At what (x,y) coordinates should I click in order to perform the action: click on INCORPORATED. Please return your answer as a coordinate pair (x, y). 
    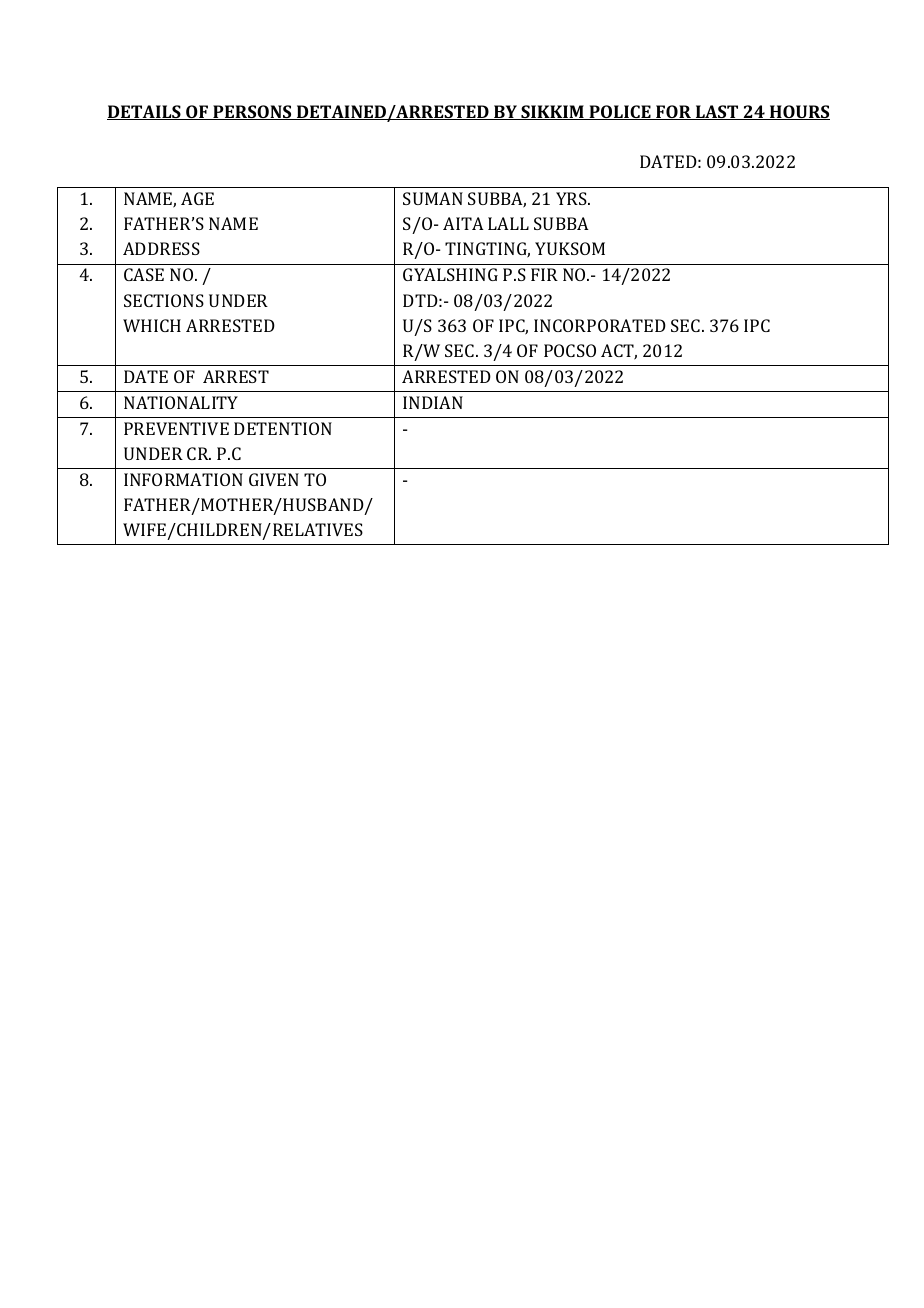
    Looking at the image, I should click on (600, 325).
